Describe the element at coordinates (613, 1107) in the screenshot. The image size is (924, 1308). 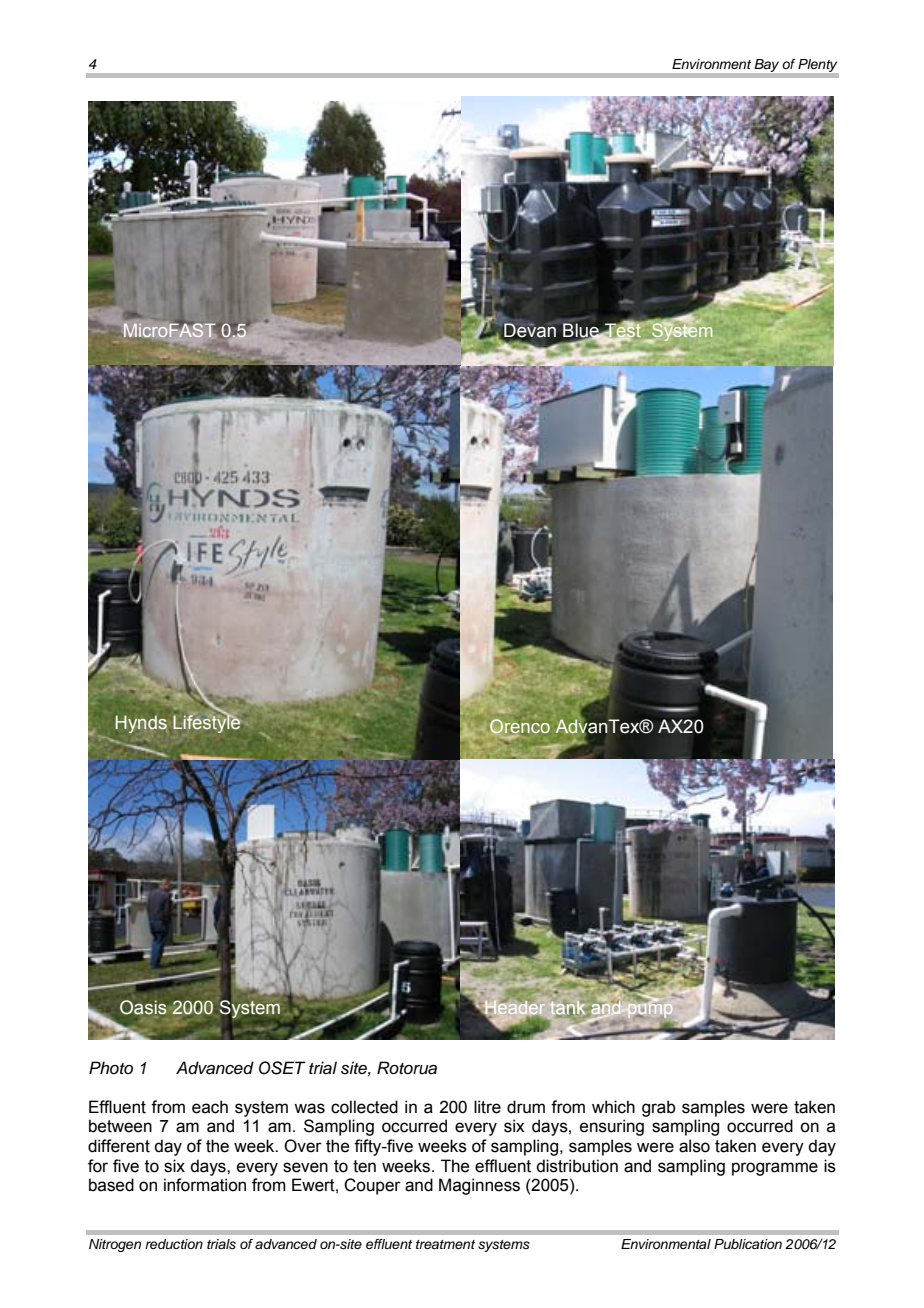
I see `which` at that location.
